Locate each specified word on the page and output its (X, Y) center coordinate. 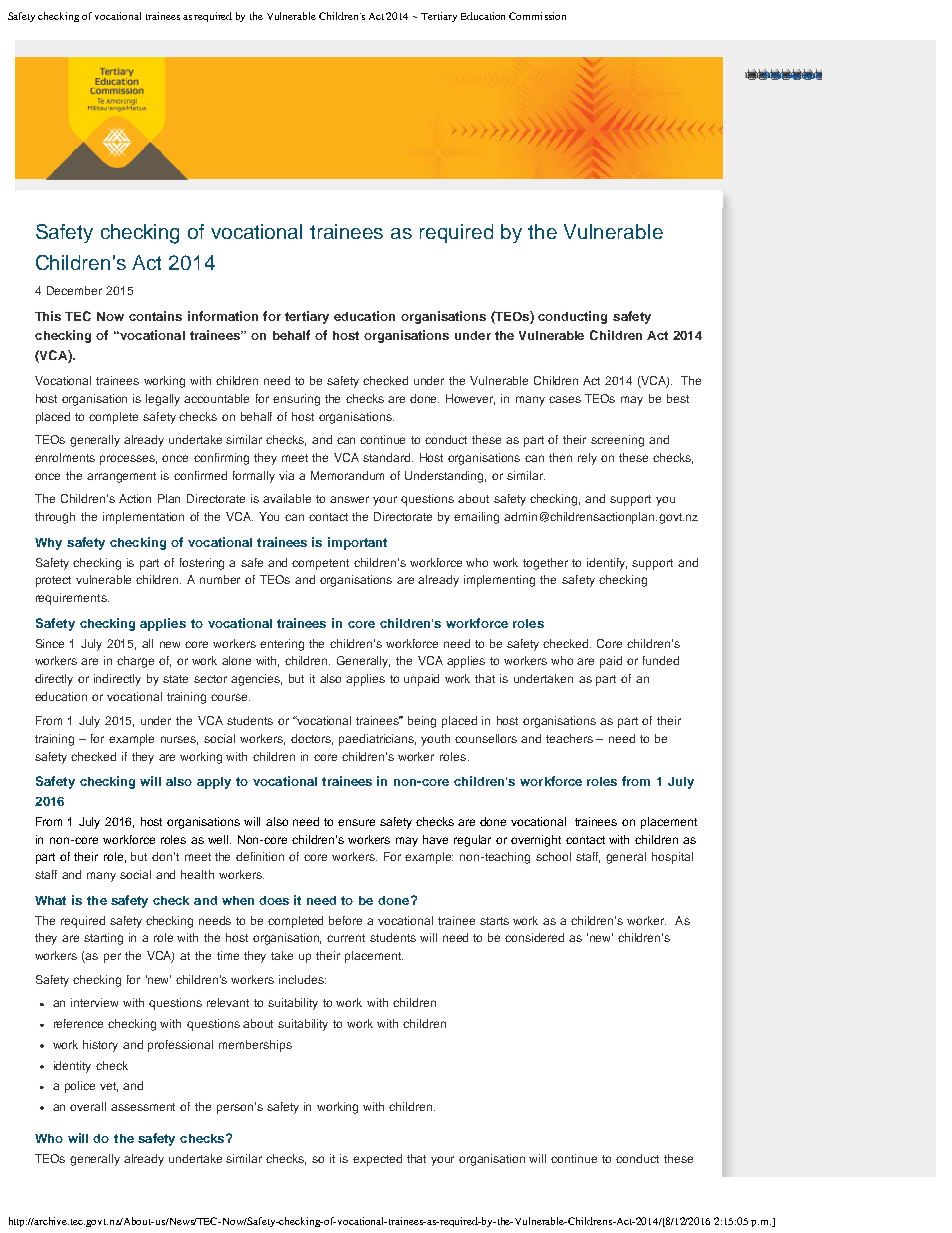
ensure (356, 822)
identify (607, 564)
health (197, 874)
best (678, 398)
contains (155, 316)
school (553, 856)
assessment (143, 1107)
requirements (72, 599)
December (74, 290)
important (357, 543)
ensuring (296, 400)
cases (565, 399)
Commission (537, 16)
